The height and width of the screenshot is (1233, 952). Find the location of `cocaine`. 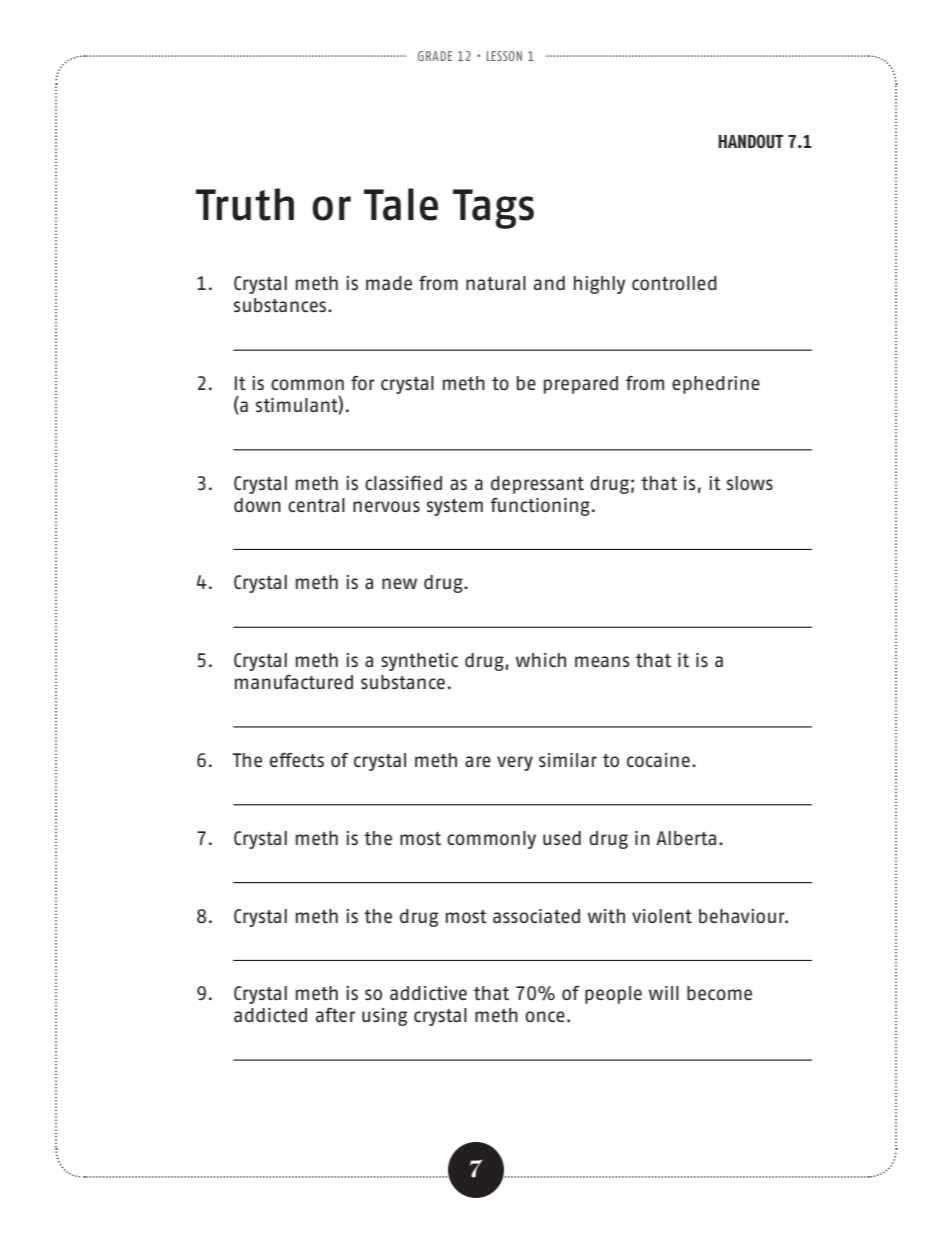

cocaine is located at coordinates (658, 760).
